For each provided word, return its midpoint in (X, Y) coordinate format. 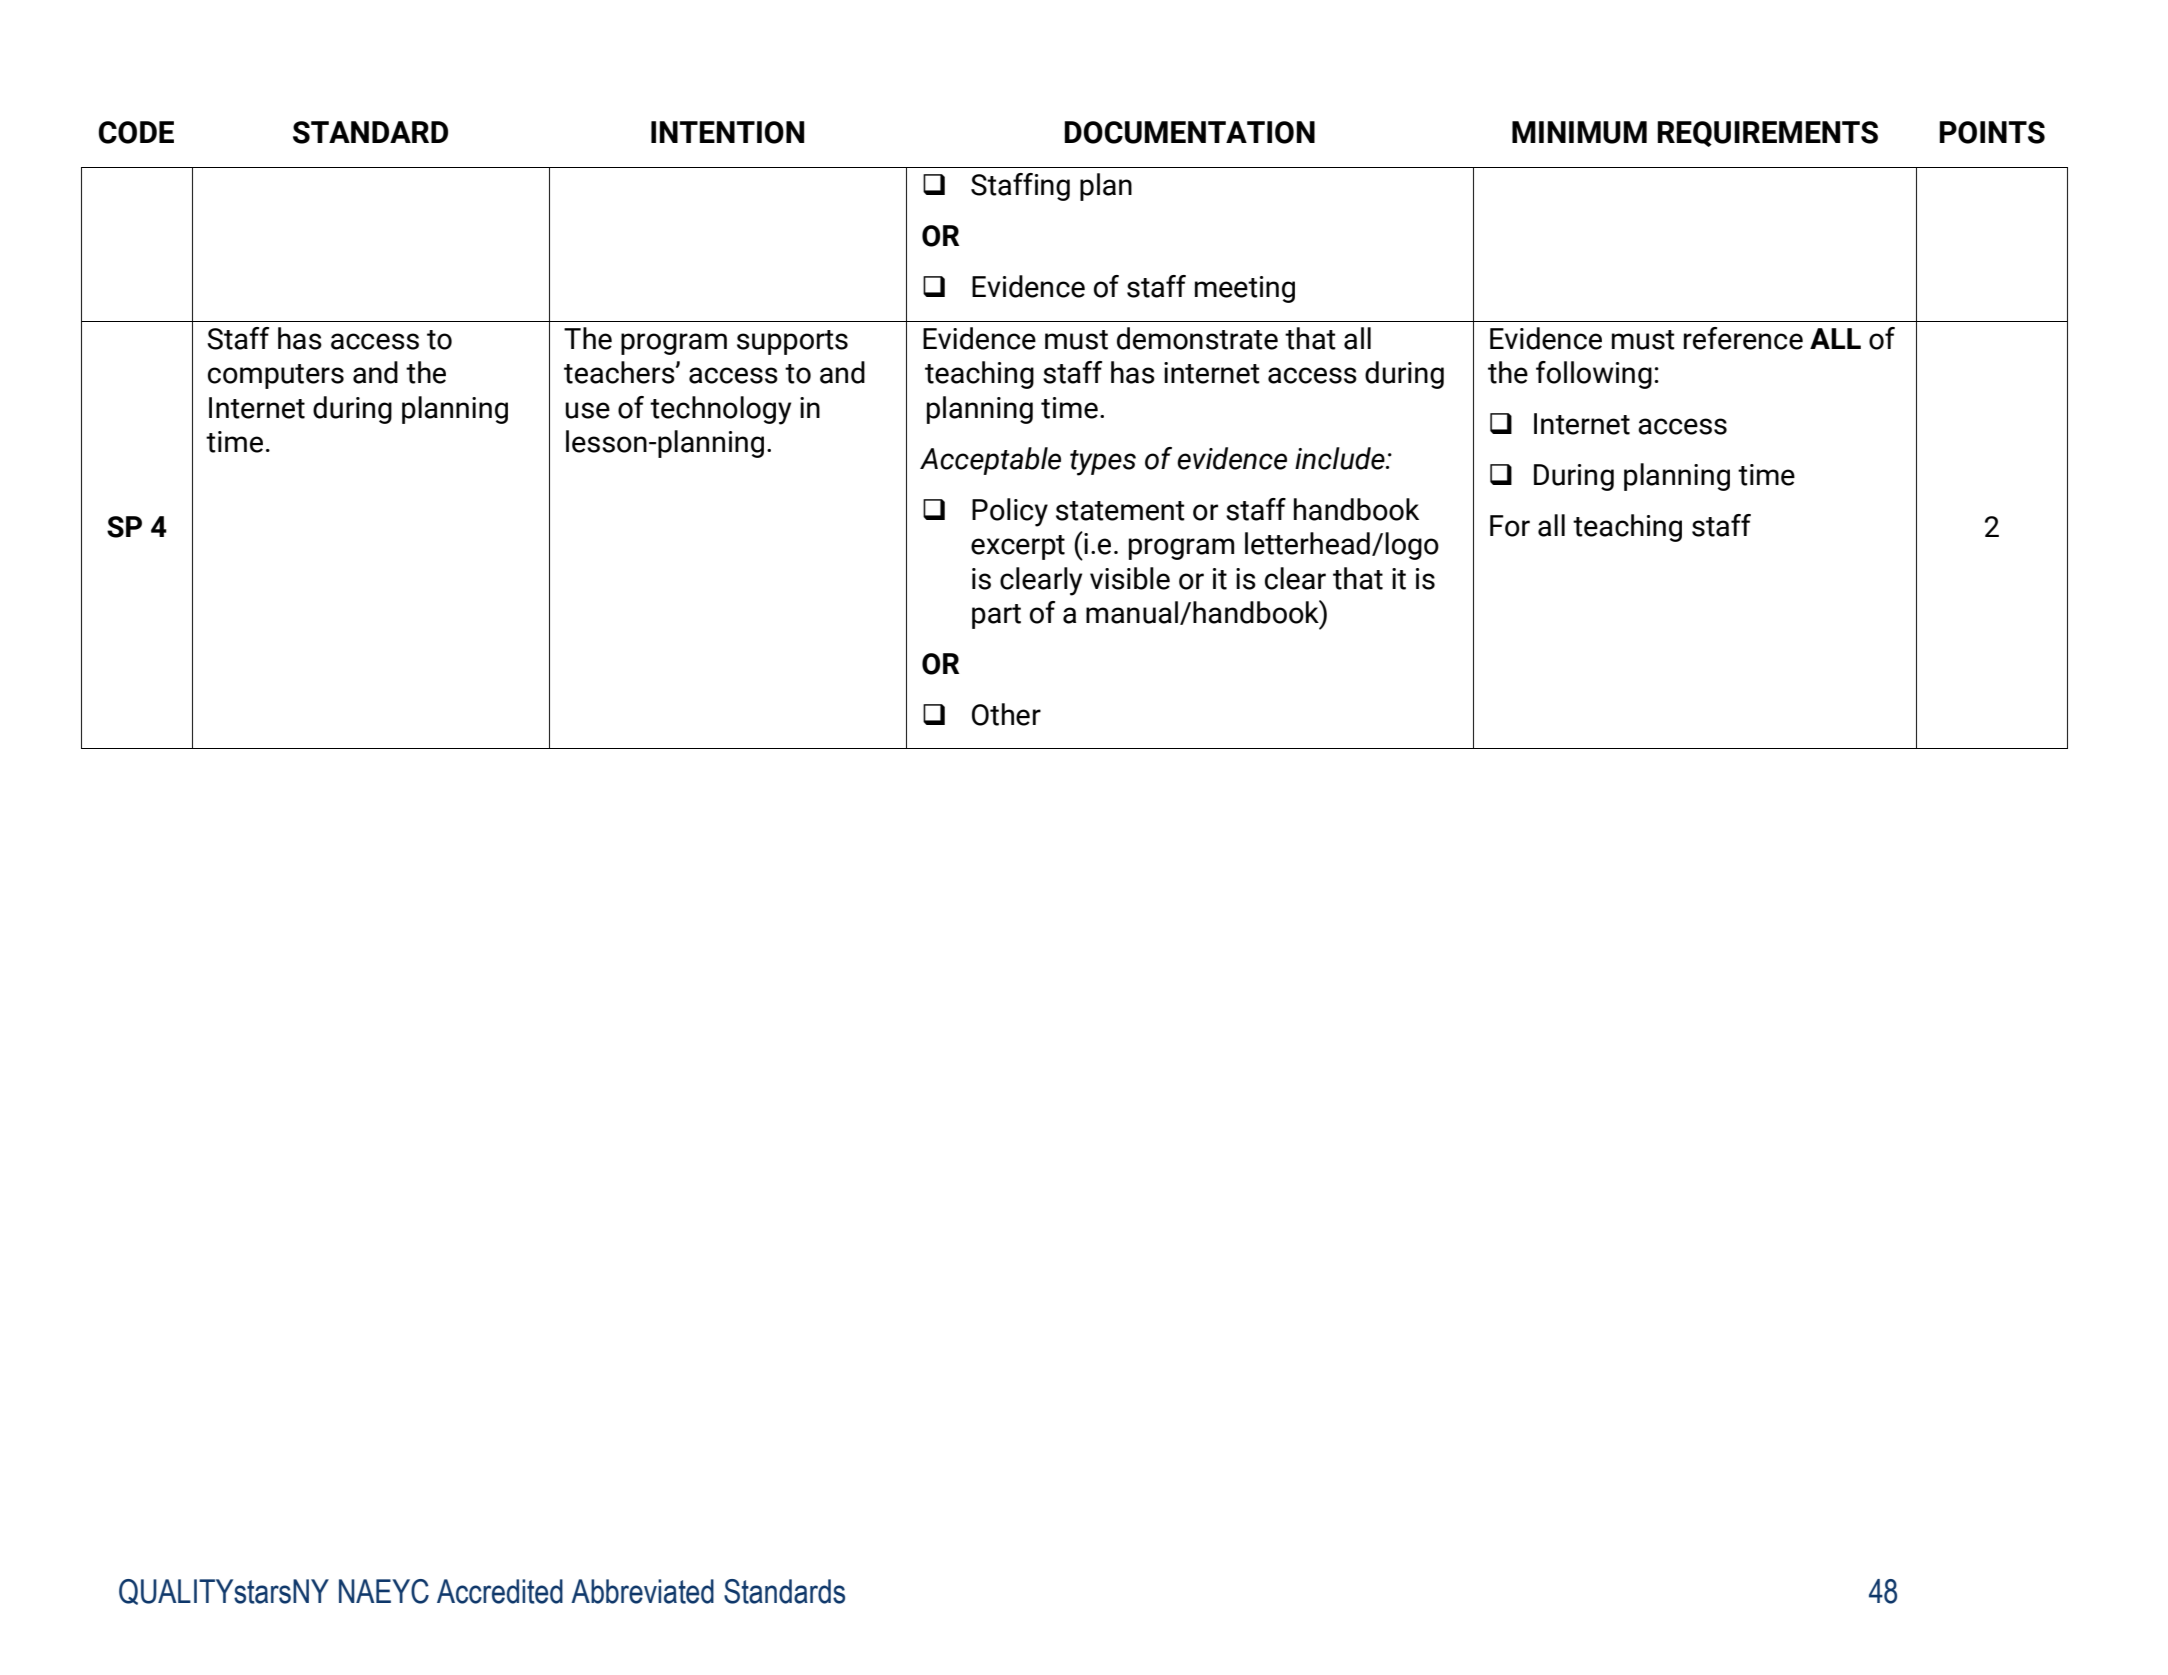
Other (1006, 714)
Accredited (500, 1591)
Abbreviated (642, 1591)
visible (1130, 578)
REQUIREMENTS (1767, 134)
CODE (136, 132)
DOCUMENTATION (1189, 132)
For (1510, 526)
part (996, 616)
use (587, 410)
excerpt (1018, 547)
